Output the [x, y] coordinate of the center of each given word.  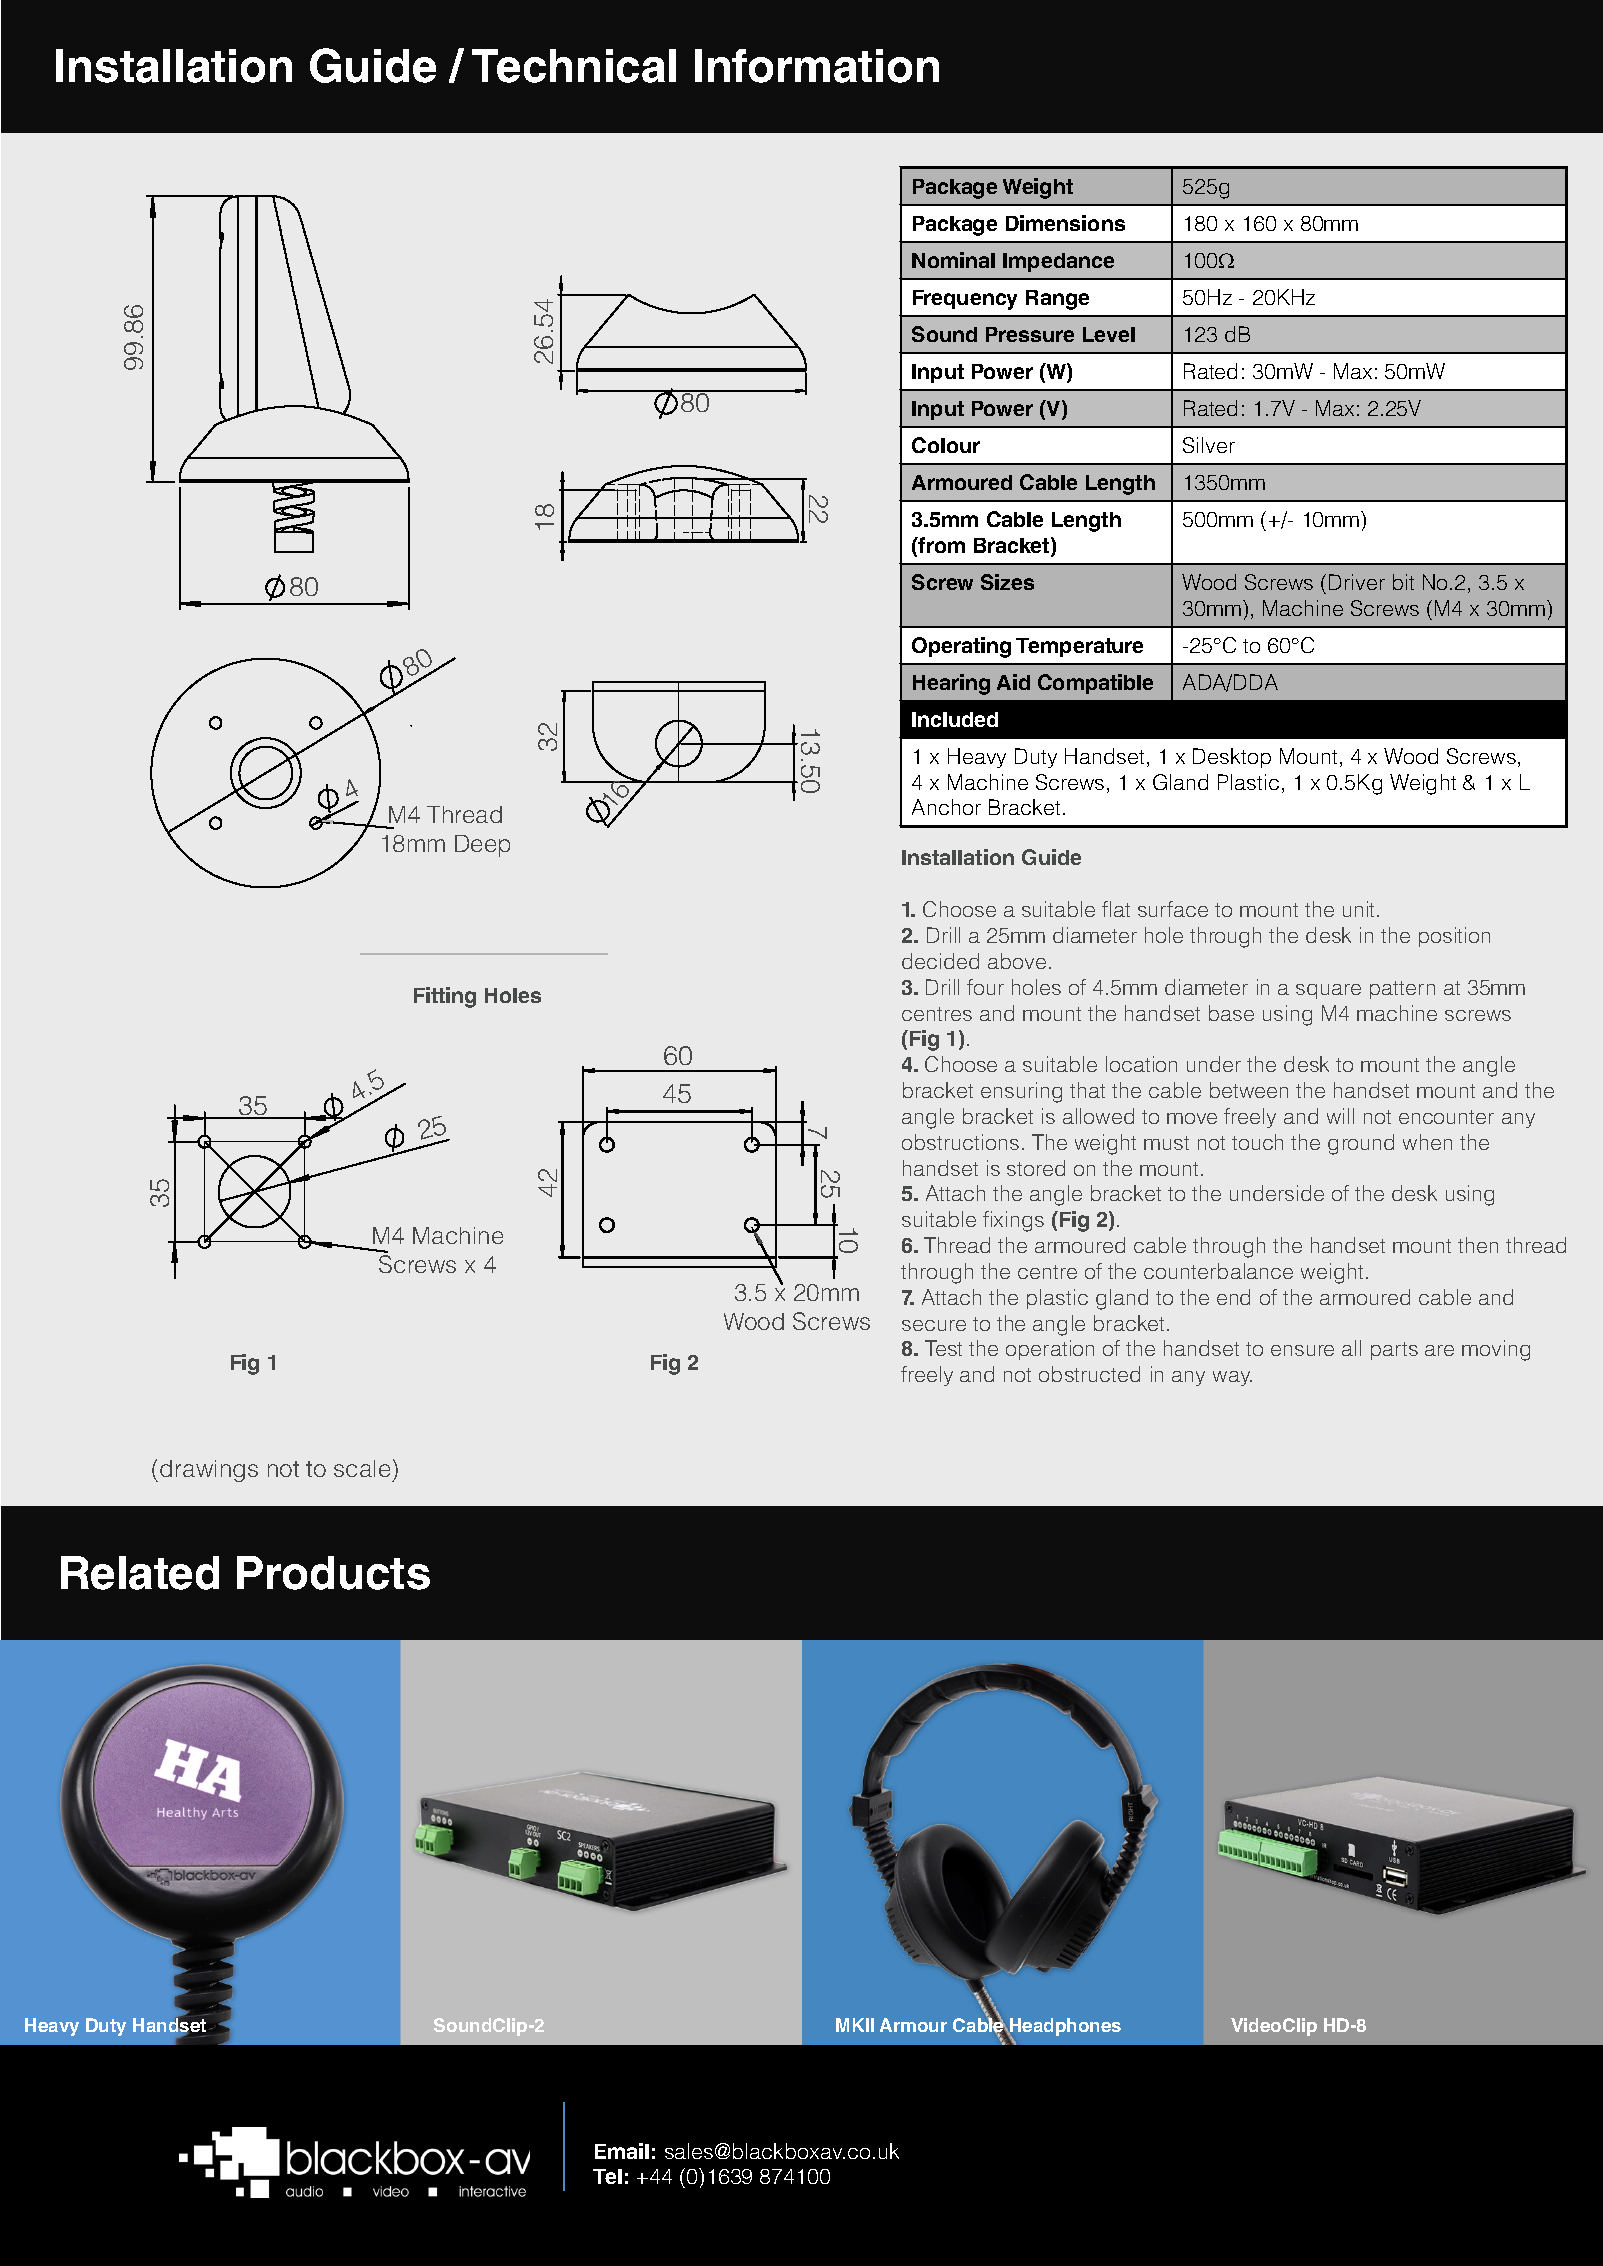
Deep [482, 846]
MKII [855, 2025]
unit [1360, 909]
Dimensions [1065, 223]
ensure [1302, 1350]
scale [362, 1468]
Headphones [1064, 2028]
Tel [607, 2176]
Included [955, 719]
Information [817, 66]
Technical [574, 66]
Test [943, 1348]
